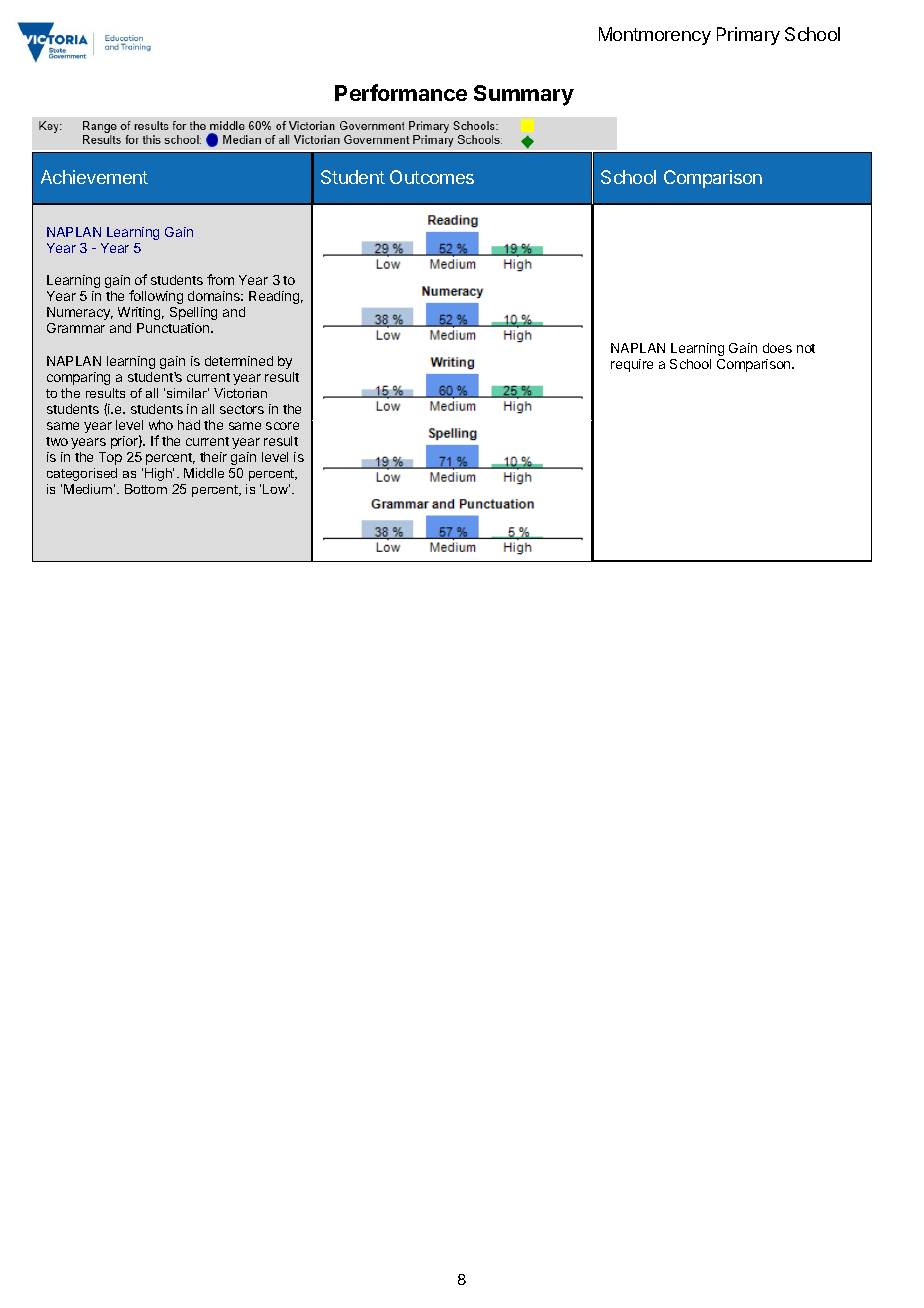 This screenshot has height=1308, width=924. What do you see at coordinates (748, 36) in the screenshot?
I see `Primary` at bounding box center [748, 36].
